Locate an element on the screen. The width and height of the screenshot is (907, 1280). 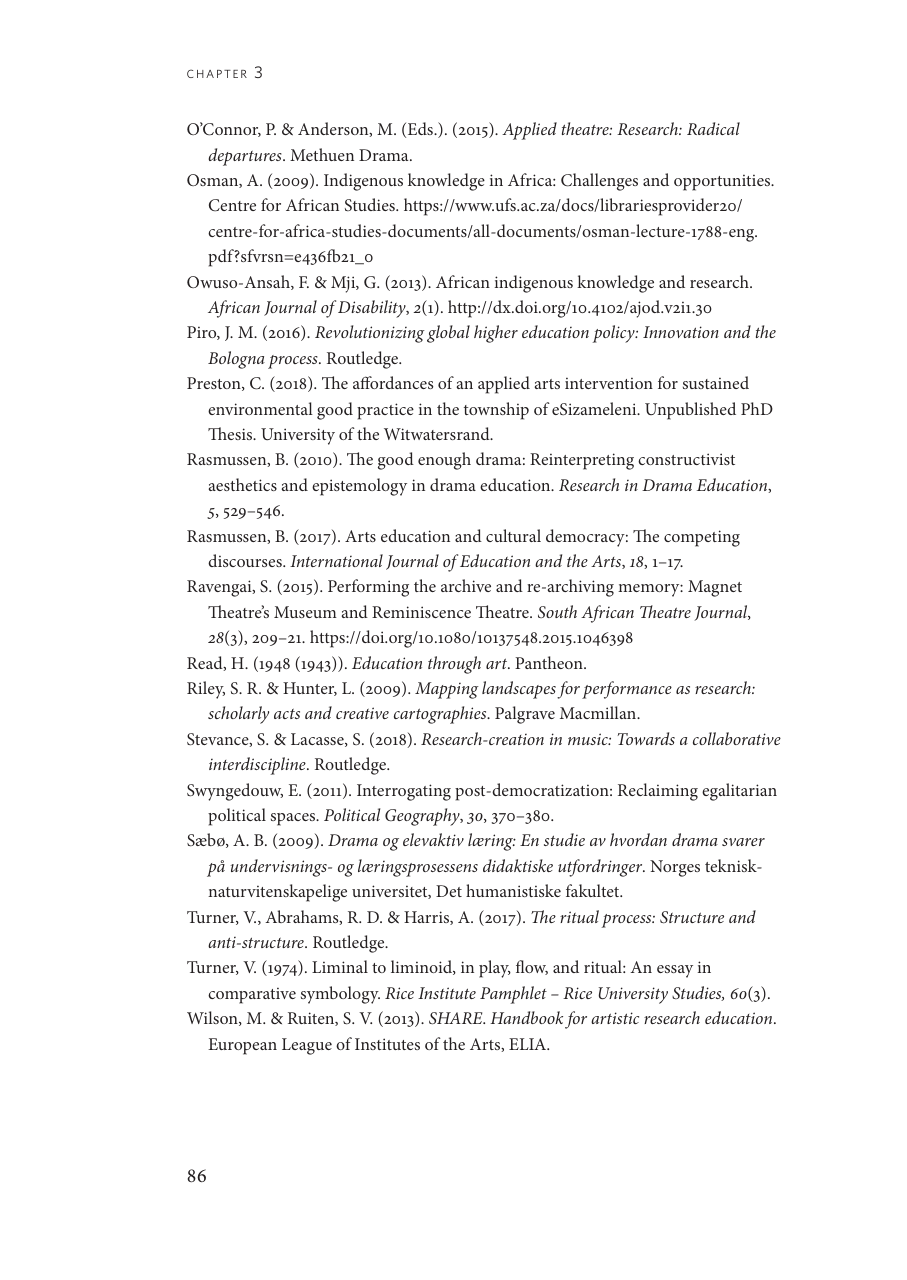
Challenges is located at coordinates (599, 182).
